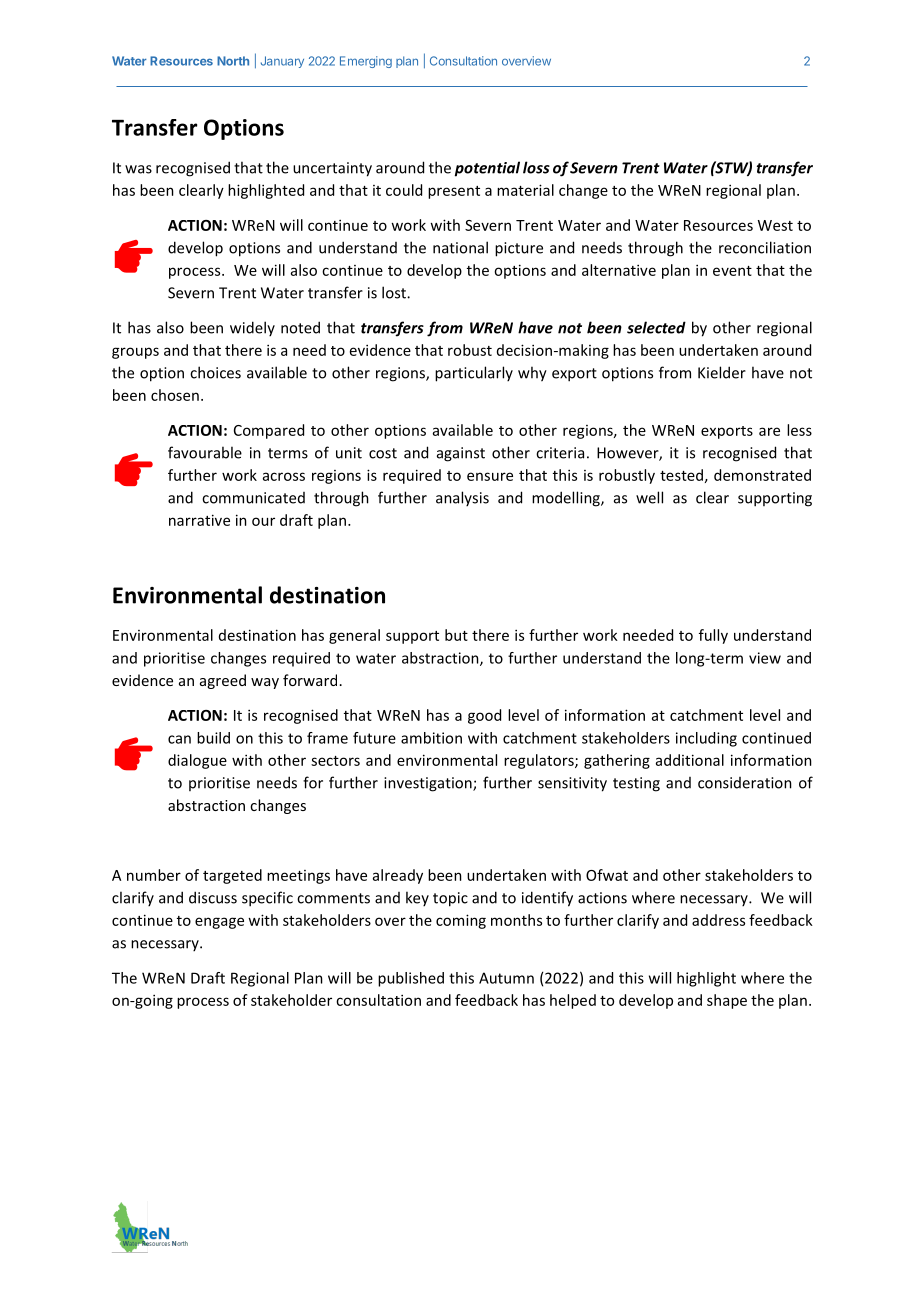  What do you see at coordinates (775, 225) in the image?
I see `West` at bounding box center [775, 225].
